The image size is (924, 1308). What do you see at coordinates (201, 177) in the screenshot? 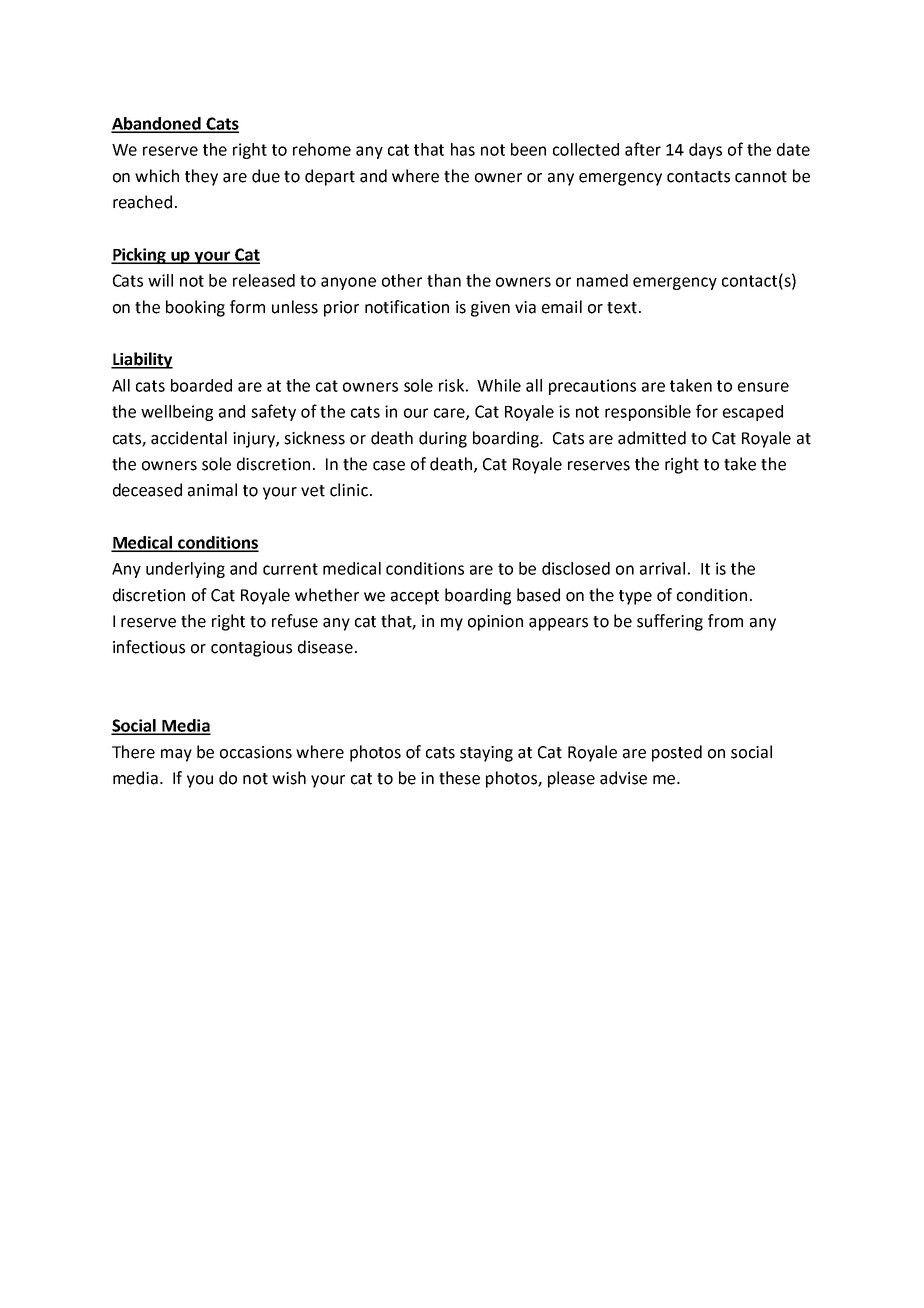
I see `they` at bounding box center [201, 177].
